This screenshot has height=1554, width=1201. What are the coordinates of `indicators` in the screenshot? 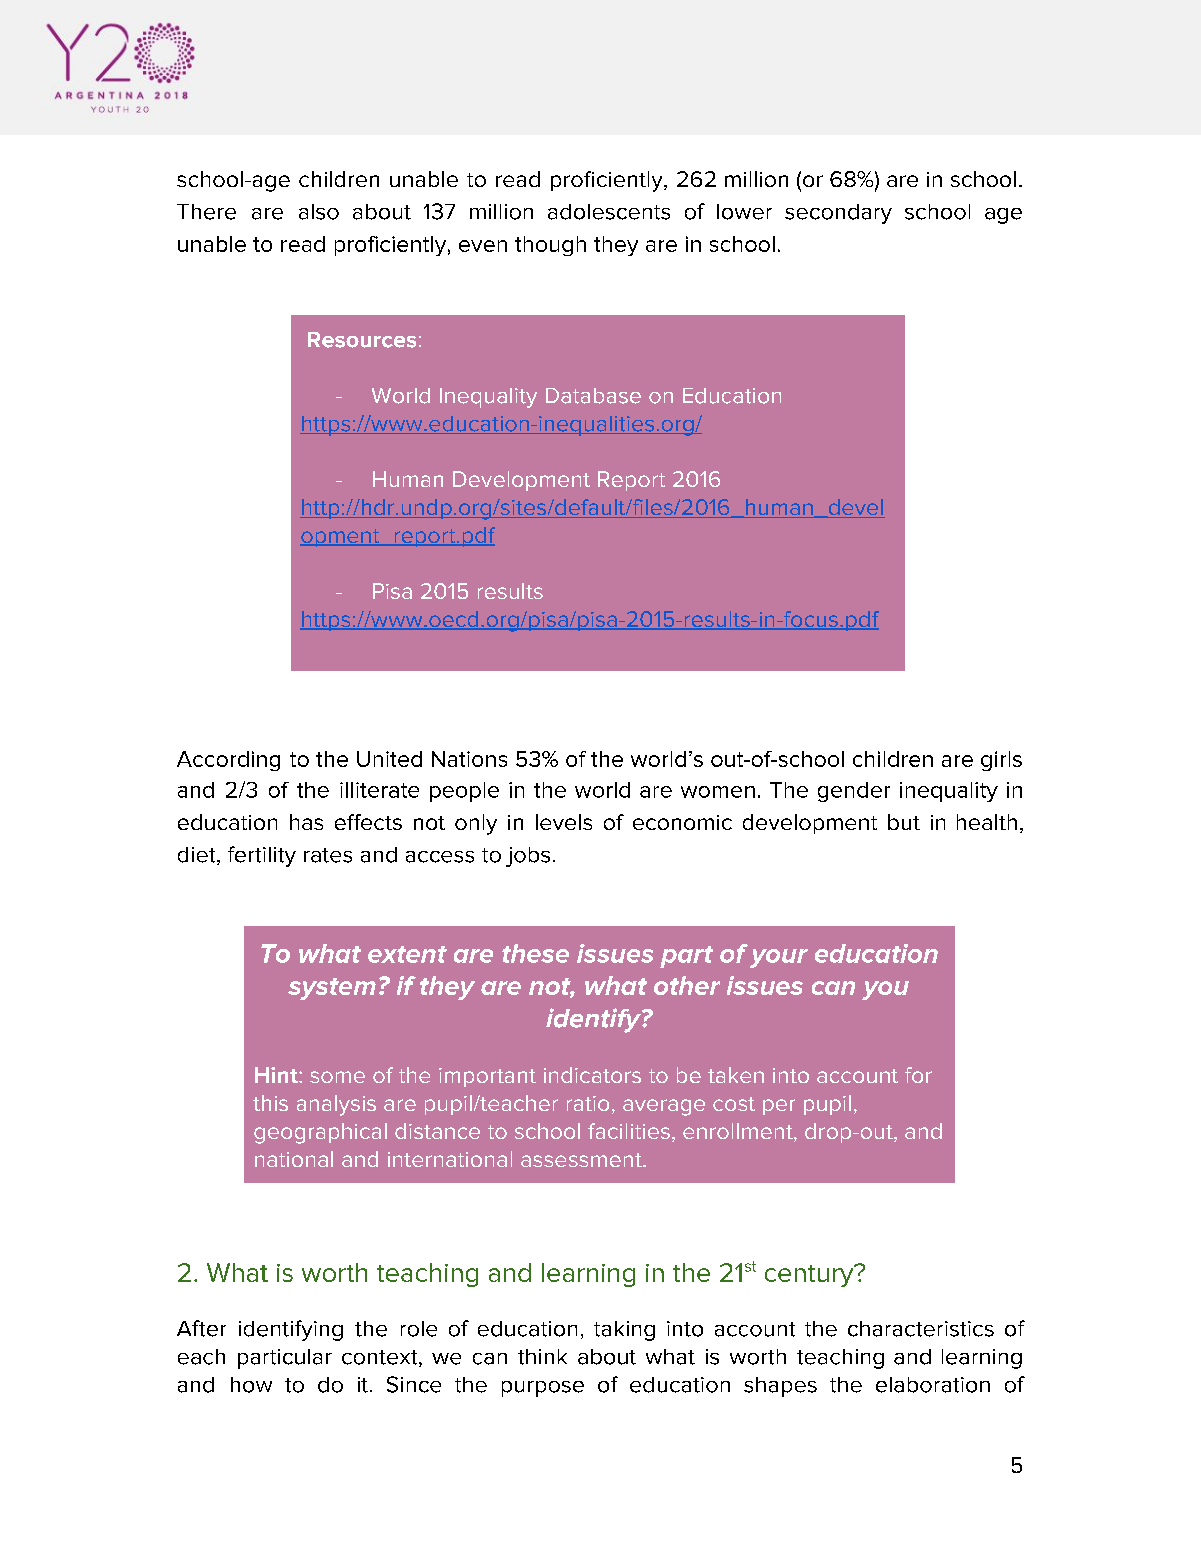 It's located at (592, 1075).
